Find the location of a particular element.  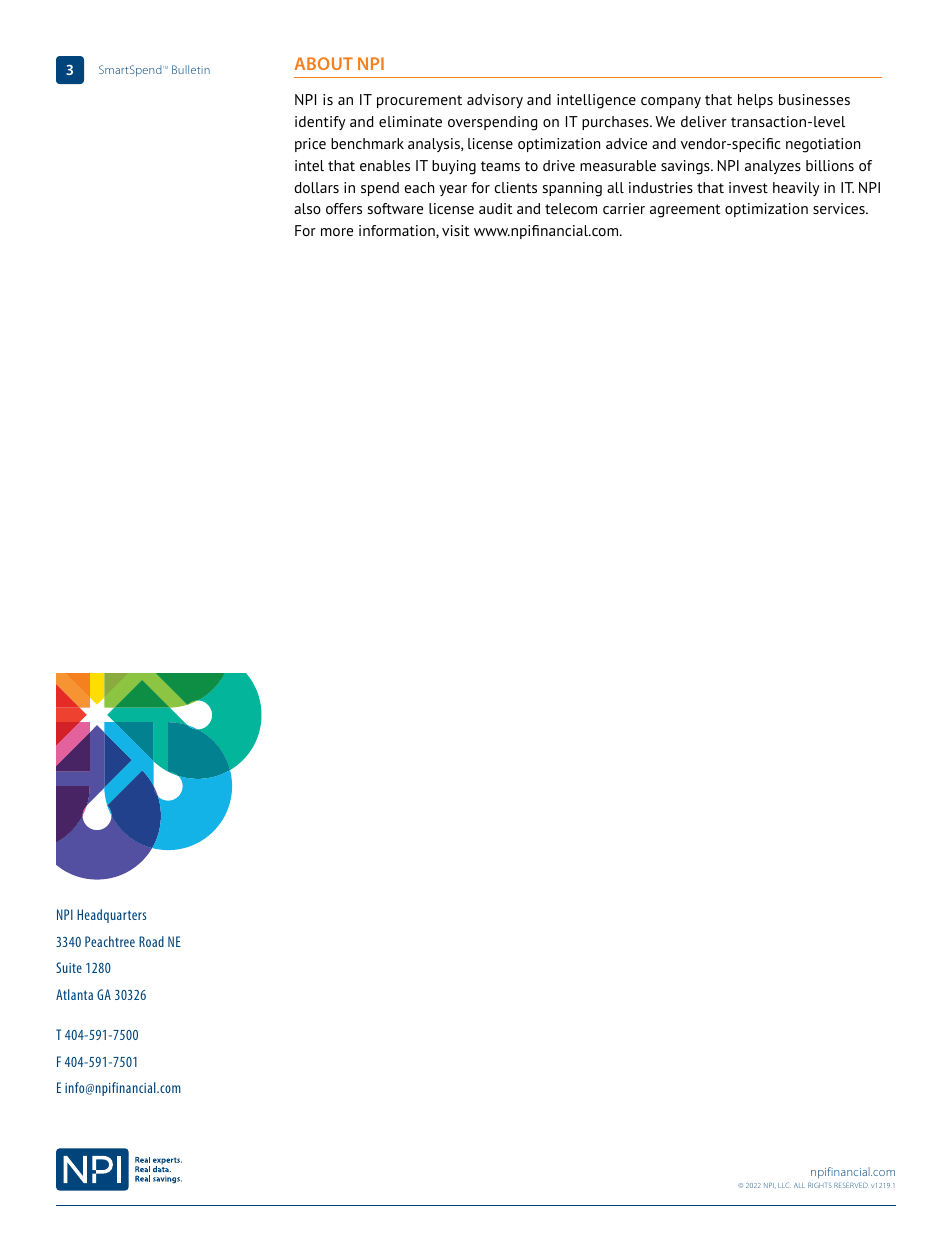

advisory is located at coordinates (495, 101).
